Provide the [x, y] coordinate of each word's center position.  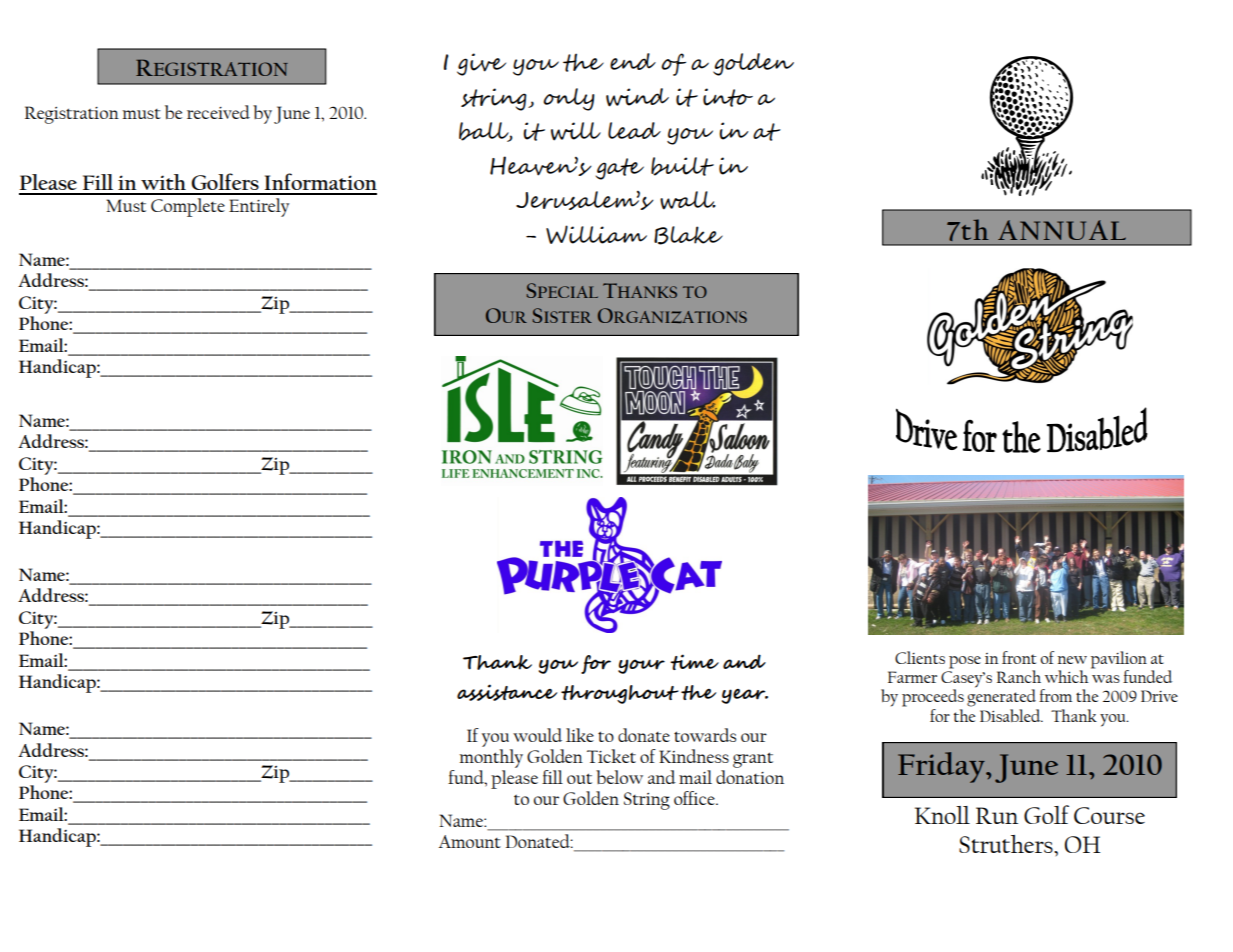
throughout [620, 694]
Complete [188, 207]
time [694, 662]
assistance [507, 692]
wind [637, 97]
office [695, 798]
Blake [688, 235]
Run [997, 815]
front [1019, 657]
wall [688, 200]
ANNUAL [1062, 230]
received [218, 112]
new [1072, 660]
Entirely [259, 207]
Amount [470, 841]
